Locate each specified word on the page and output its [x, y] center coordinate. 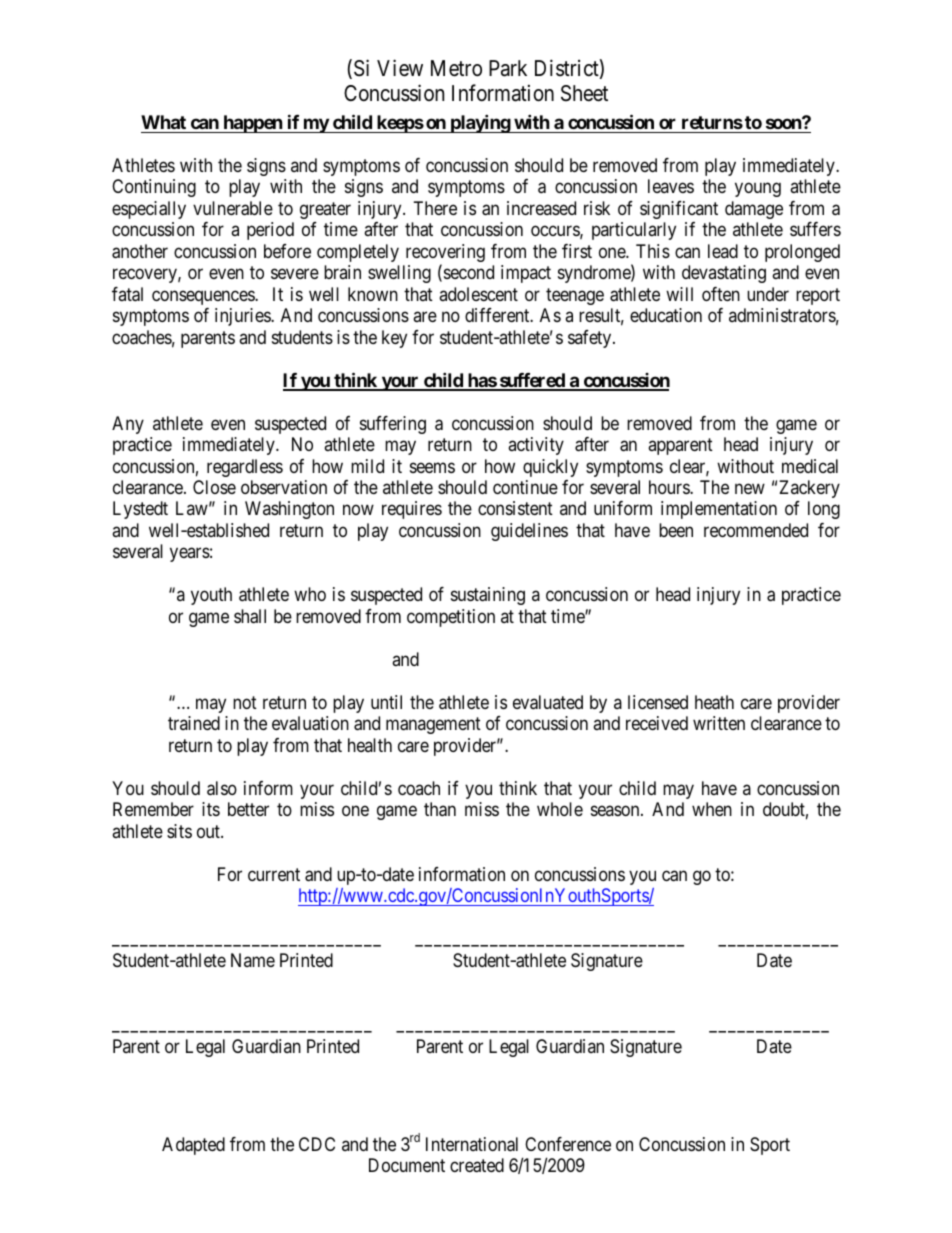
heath [714, 702]
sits [179, 831]
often [721, 294]
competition [451, 618]
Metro [456, 68]
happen [252, 124]
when [712, 809]
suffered [532, 381]
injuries [243, 317]
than [440, 809]
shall [250, 616]
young [758, 190]
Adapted [193, 1146]
